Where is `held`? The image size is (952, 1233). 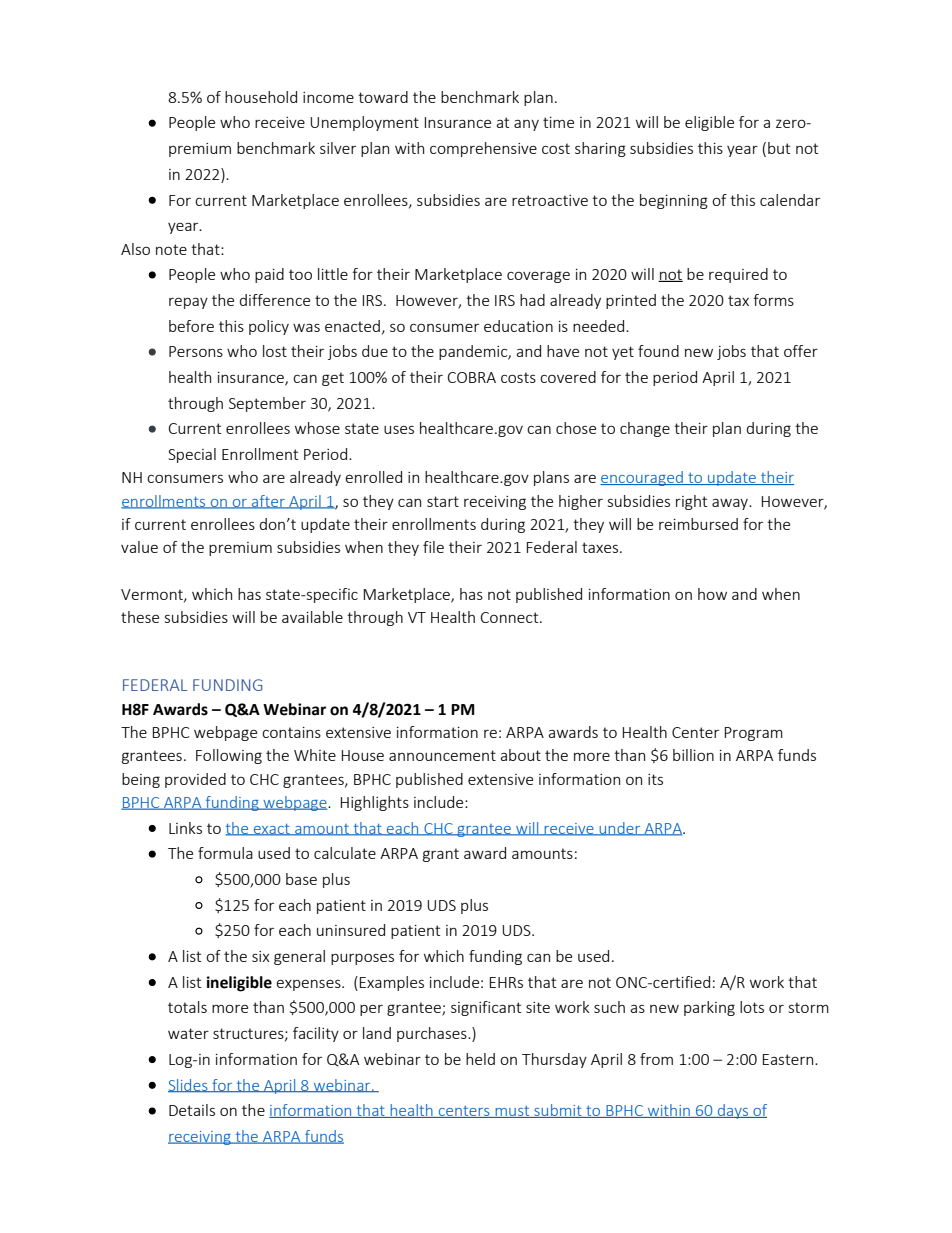 held is located at coordinates (480, 1059).
